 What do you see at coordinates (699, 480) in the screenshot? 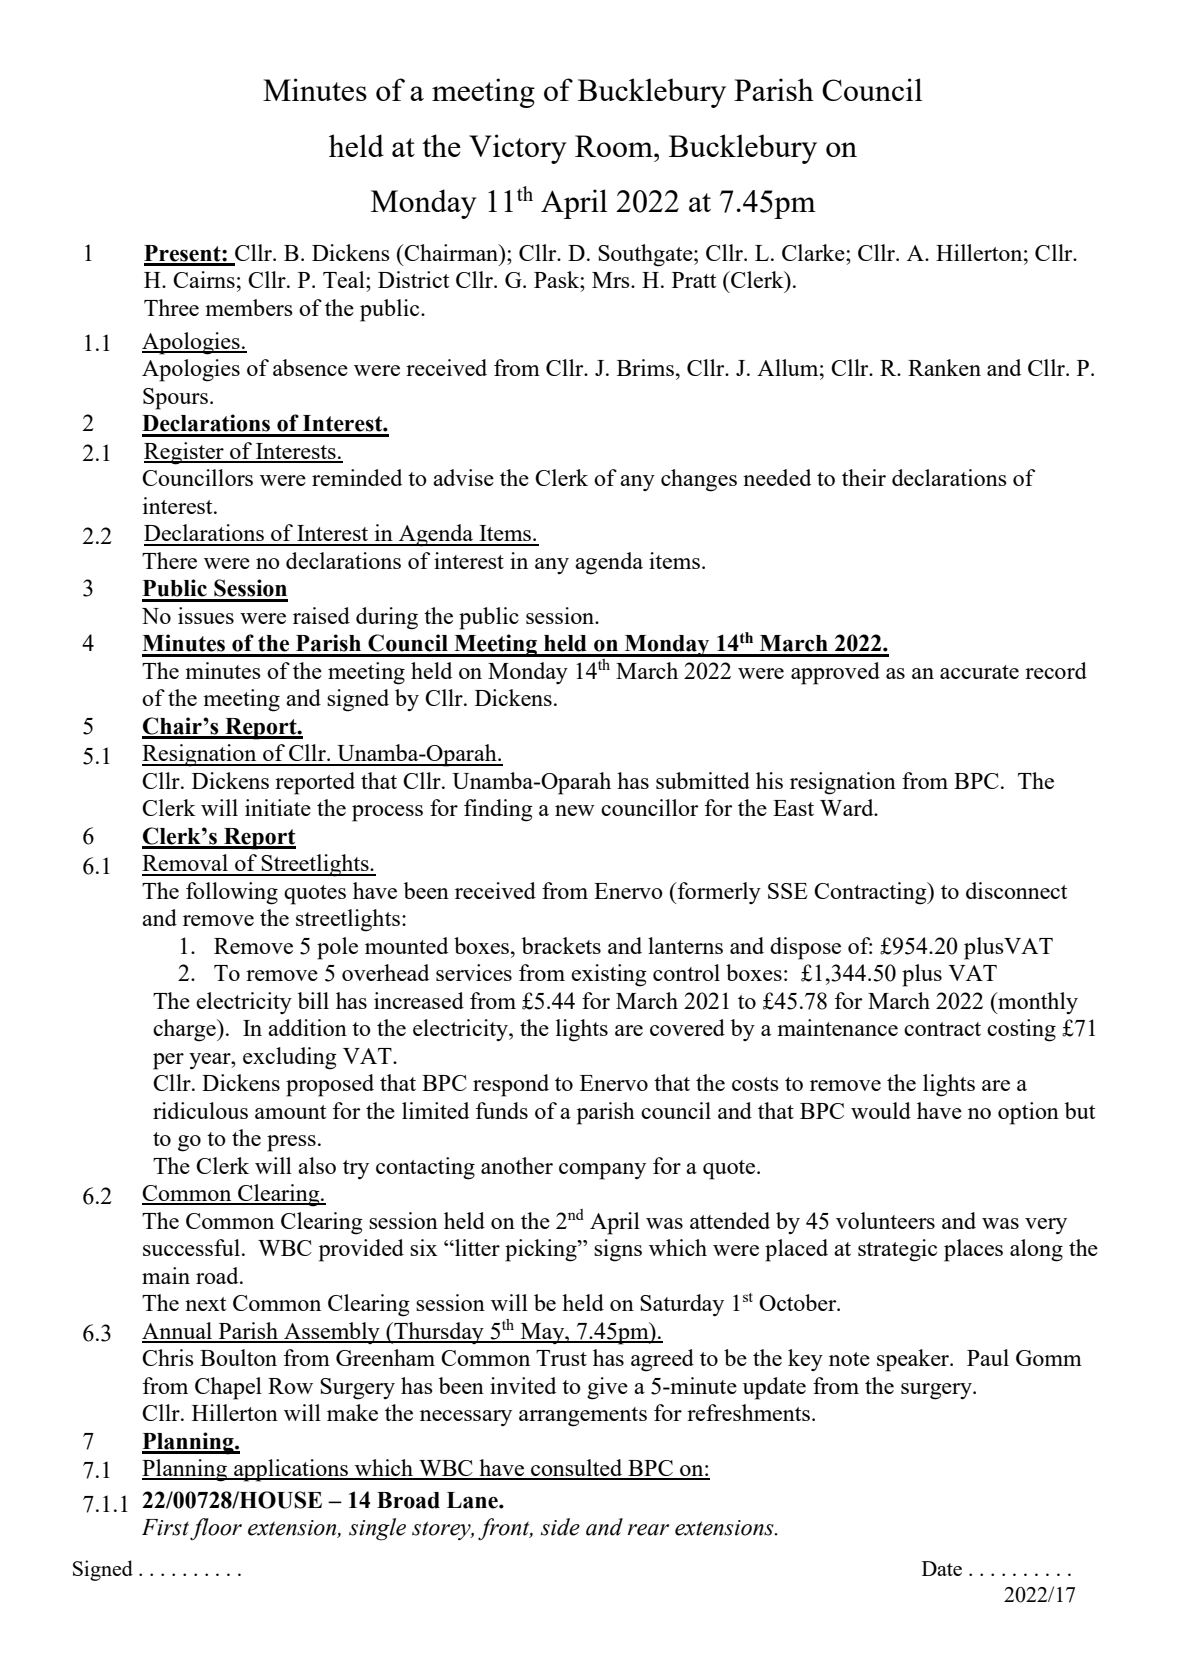
I see `changes` at bounding box center [699, 480].
